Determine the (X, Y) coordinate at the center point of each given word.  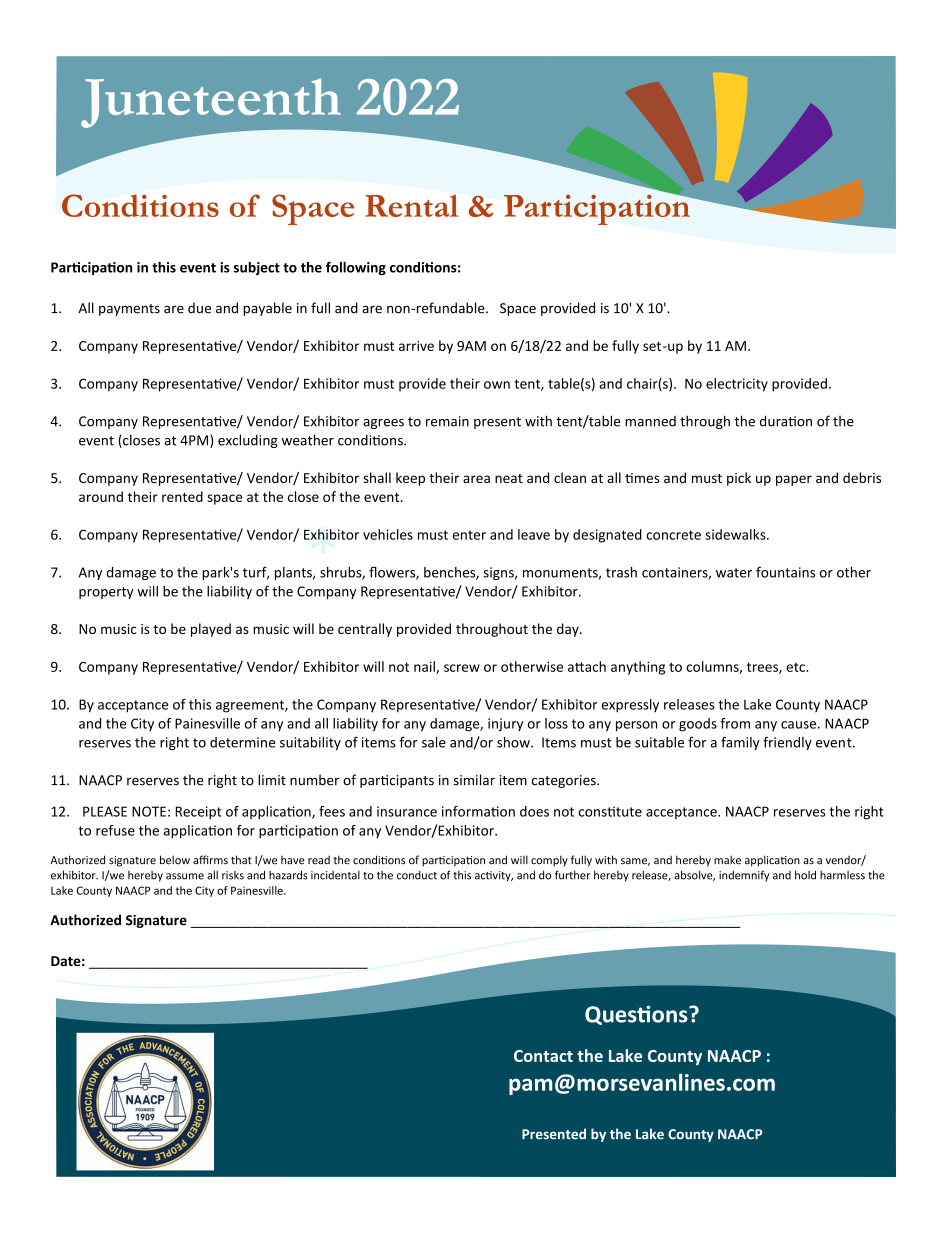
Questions (637, 1015)
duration (786, 421)
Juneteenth (211, 103)
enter (469, 535)
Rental (412, 205)
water (734, 573)
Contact (543, 1056)
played (211, 630)
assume (185, 876)
